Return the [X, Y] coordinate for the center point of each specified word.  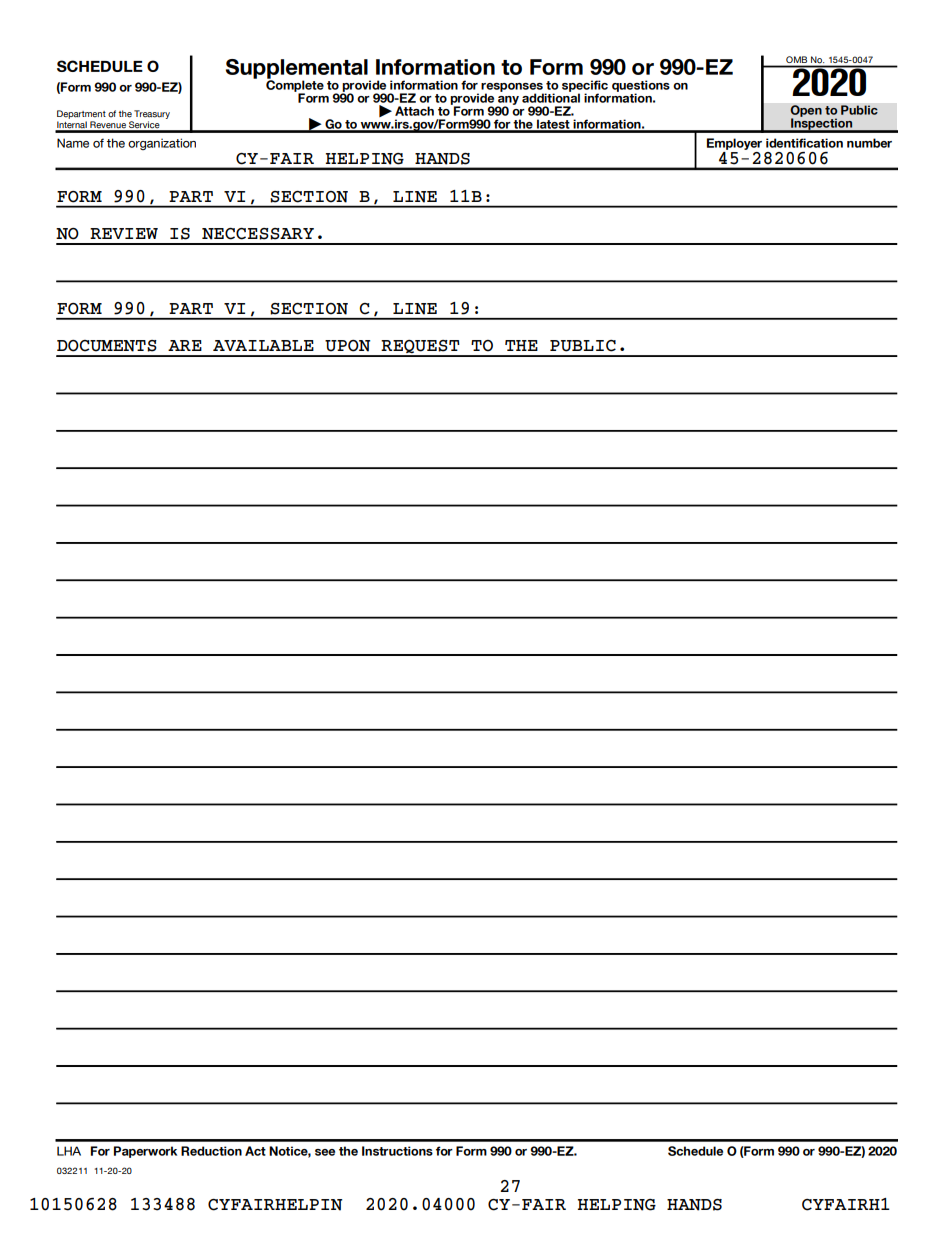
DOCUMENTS [107, 346]
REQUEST [421, 348]
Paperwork [145, 1152]
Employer [734, 144]
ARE [185, 345]
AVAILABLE [263, 345]
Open [806, 112]
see [325, 1152]
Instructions [397, 1151]
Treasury [152, 114]
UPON [347, 346]
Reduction [211, 1151]
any [508, 101]
